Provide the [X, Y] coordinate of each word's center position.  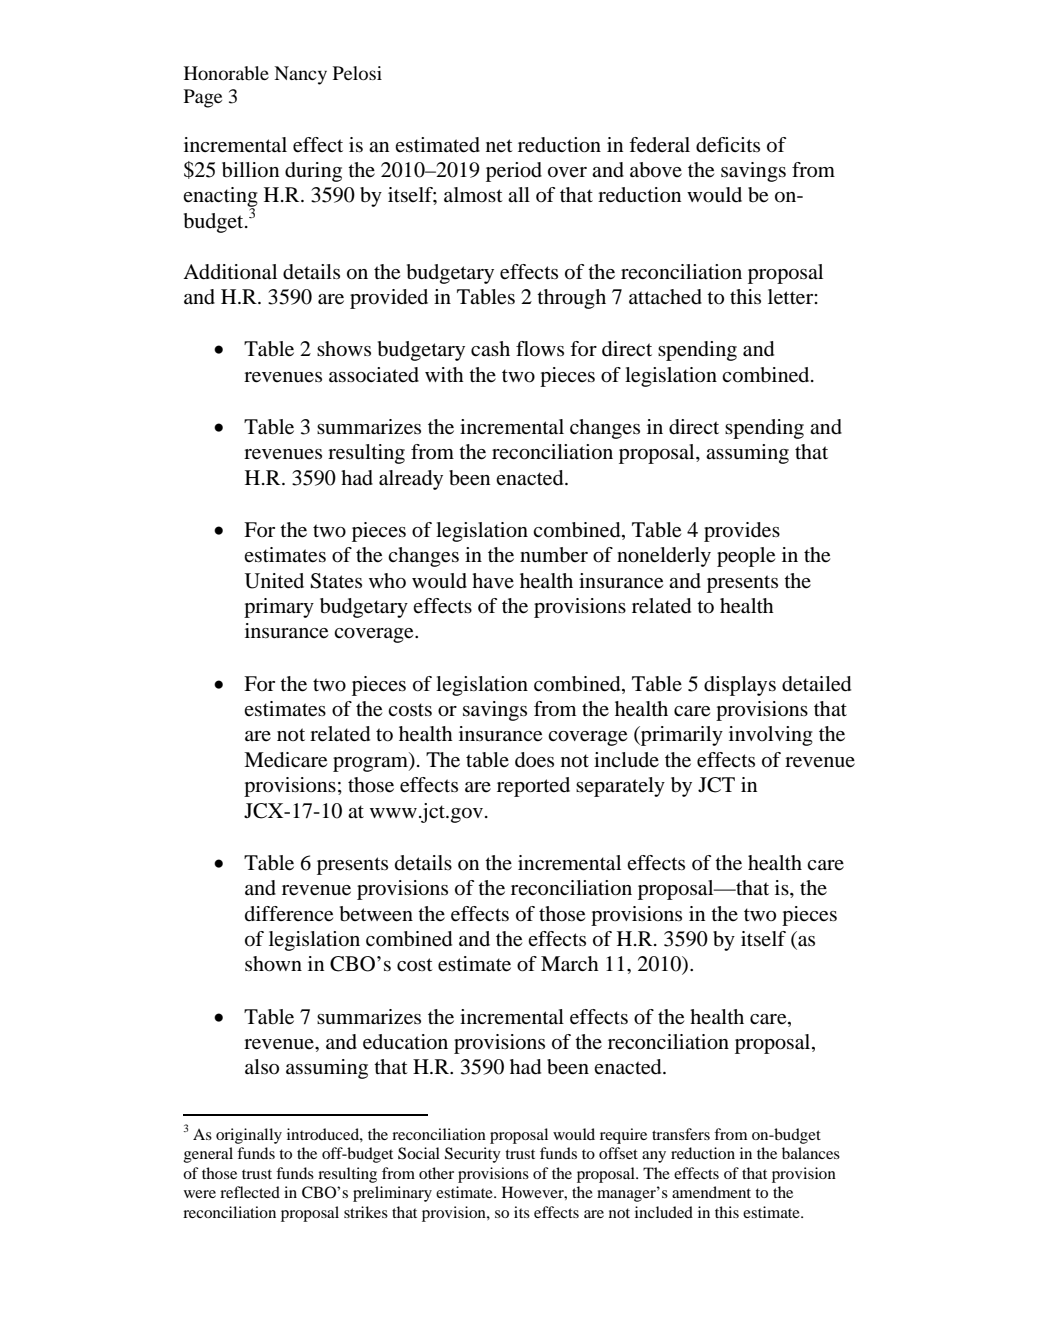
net [499, 145]
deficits [728, 145]
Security [473, 1155]
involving [771, 736]
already [411, 480]
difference [289, 914]
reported [533, 787]
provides [742, 532]
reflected [250, 1192]
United [274, 581]
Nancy [300, 75]
